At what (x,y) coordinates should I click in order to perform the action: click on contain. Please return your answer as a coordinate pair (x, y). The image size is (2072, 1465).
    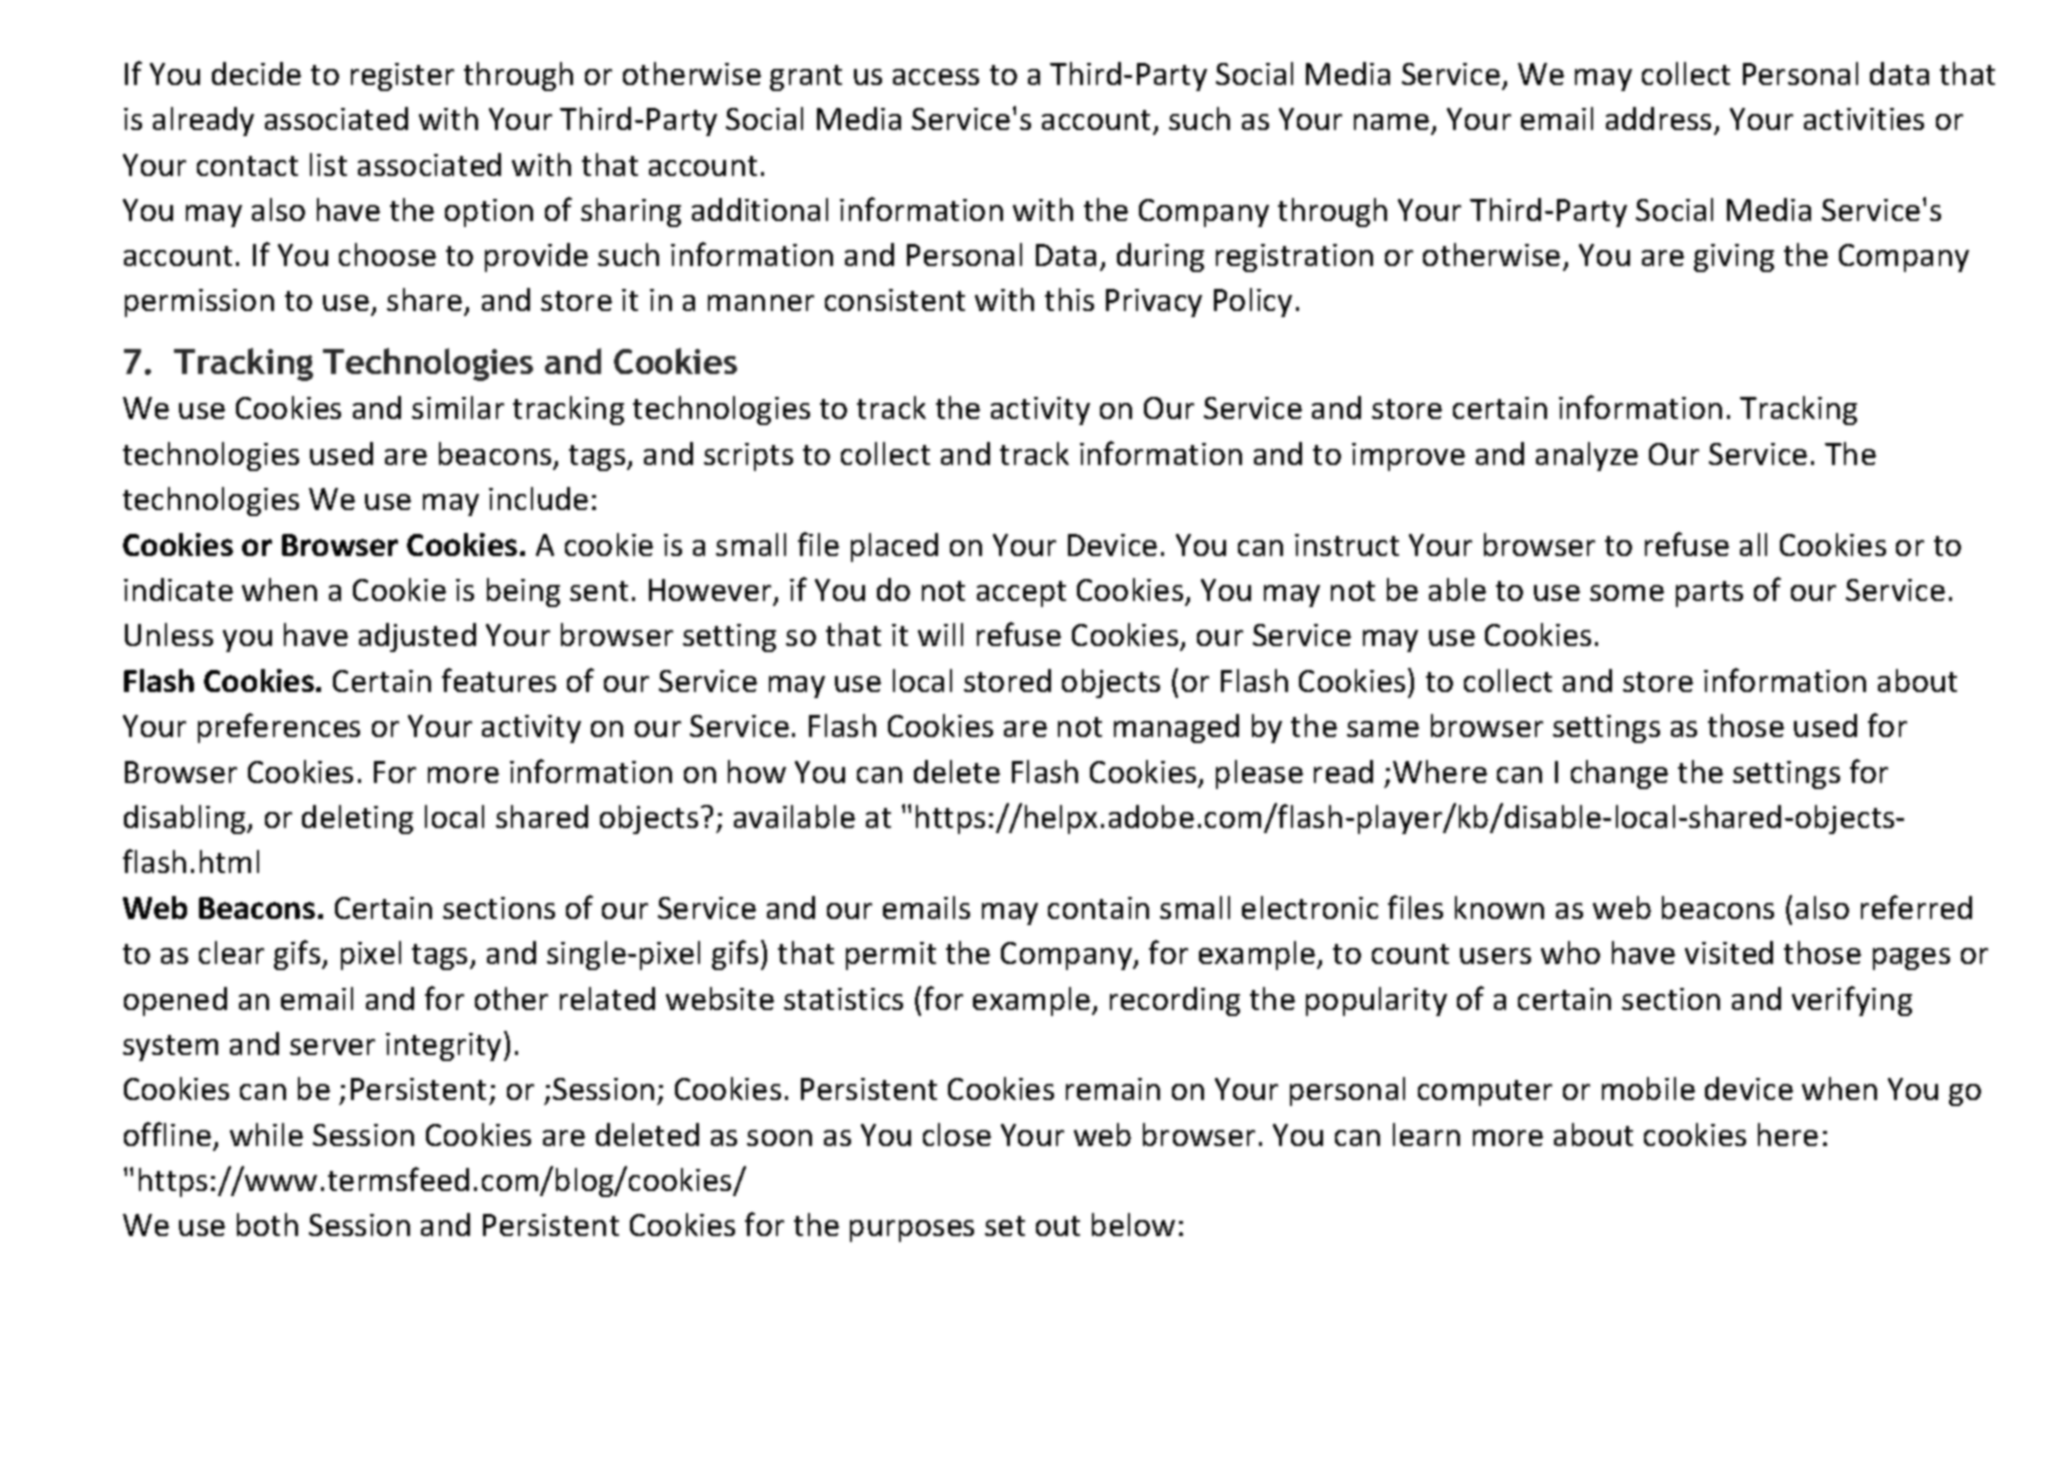
    Looking at the image, I should click on (1098, 908).
